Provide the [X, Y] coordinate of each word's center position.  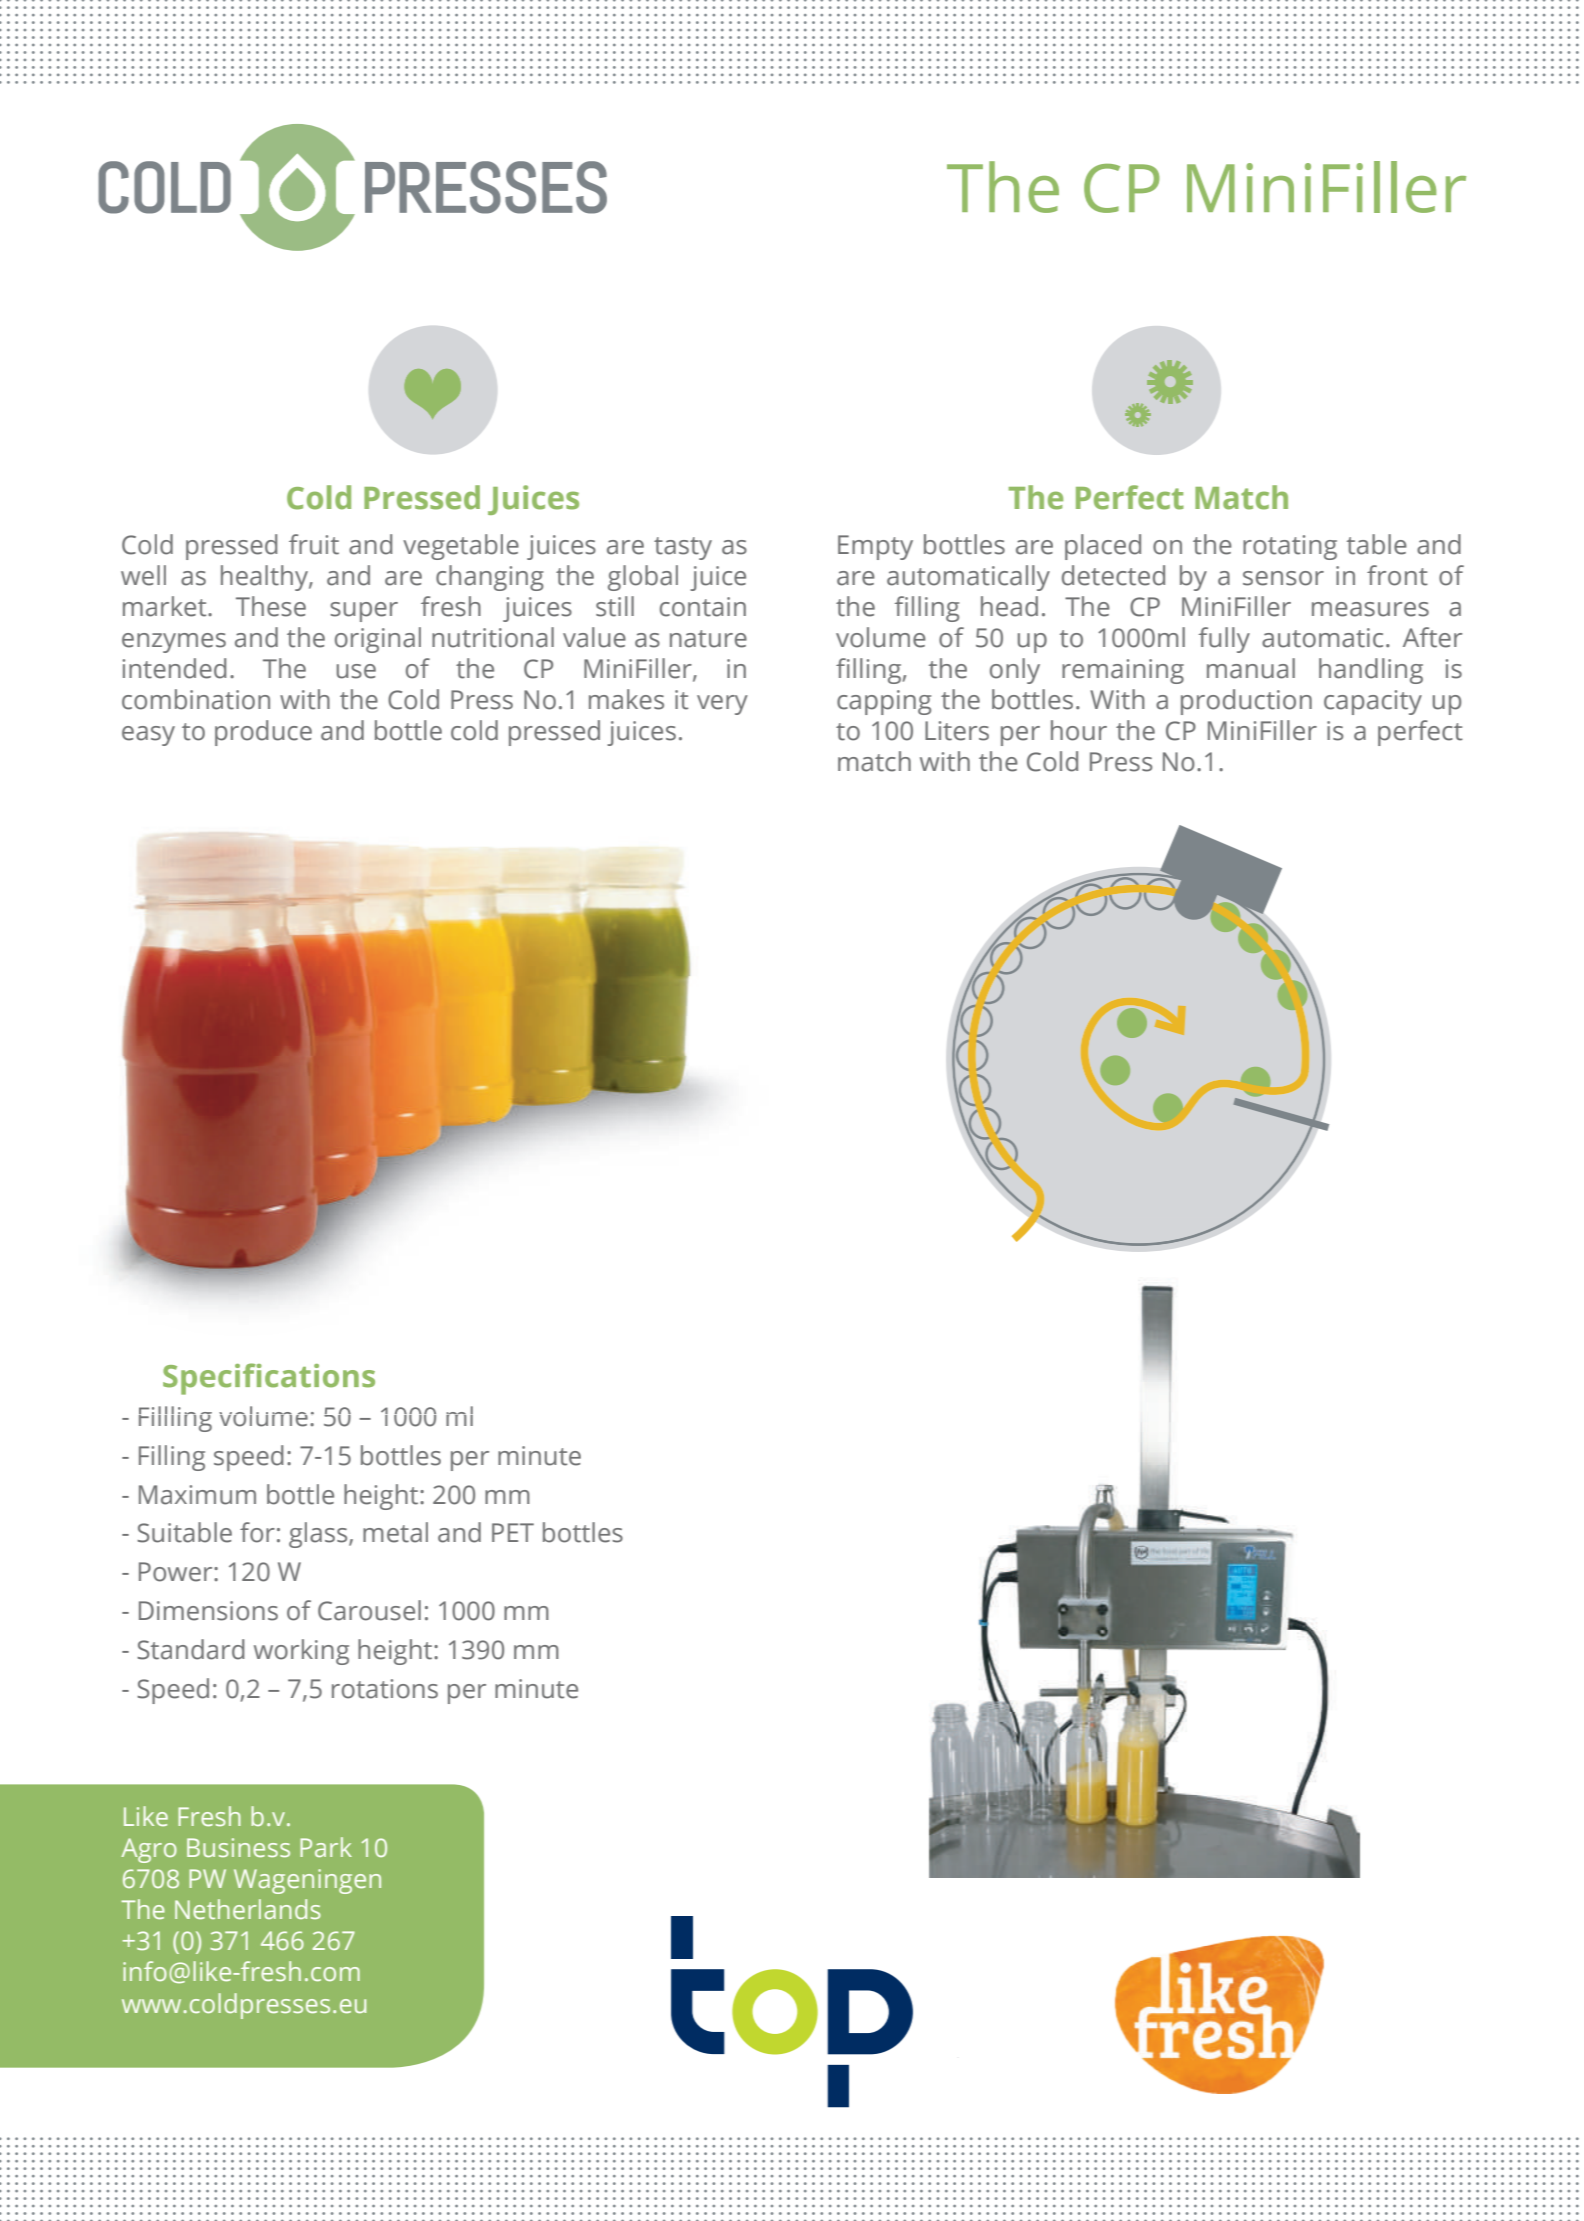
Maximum [197, 1495]
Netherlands [248, 1909]
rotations [385, 1689]
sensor [1283, 578]
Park [326, 1847]
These [271, 606]
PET [513, 1532]
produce [263, 733]
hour [1079, 730]
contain [703, 607]
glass [319, 1535]
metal [395, 1532]
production [1246, 702]
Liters [957, 731]
